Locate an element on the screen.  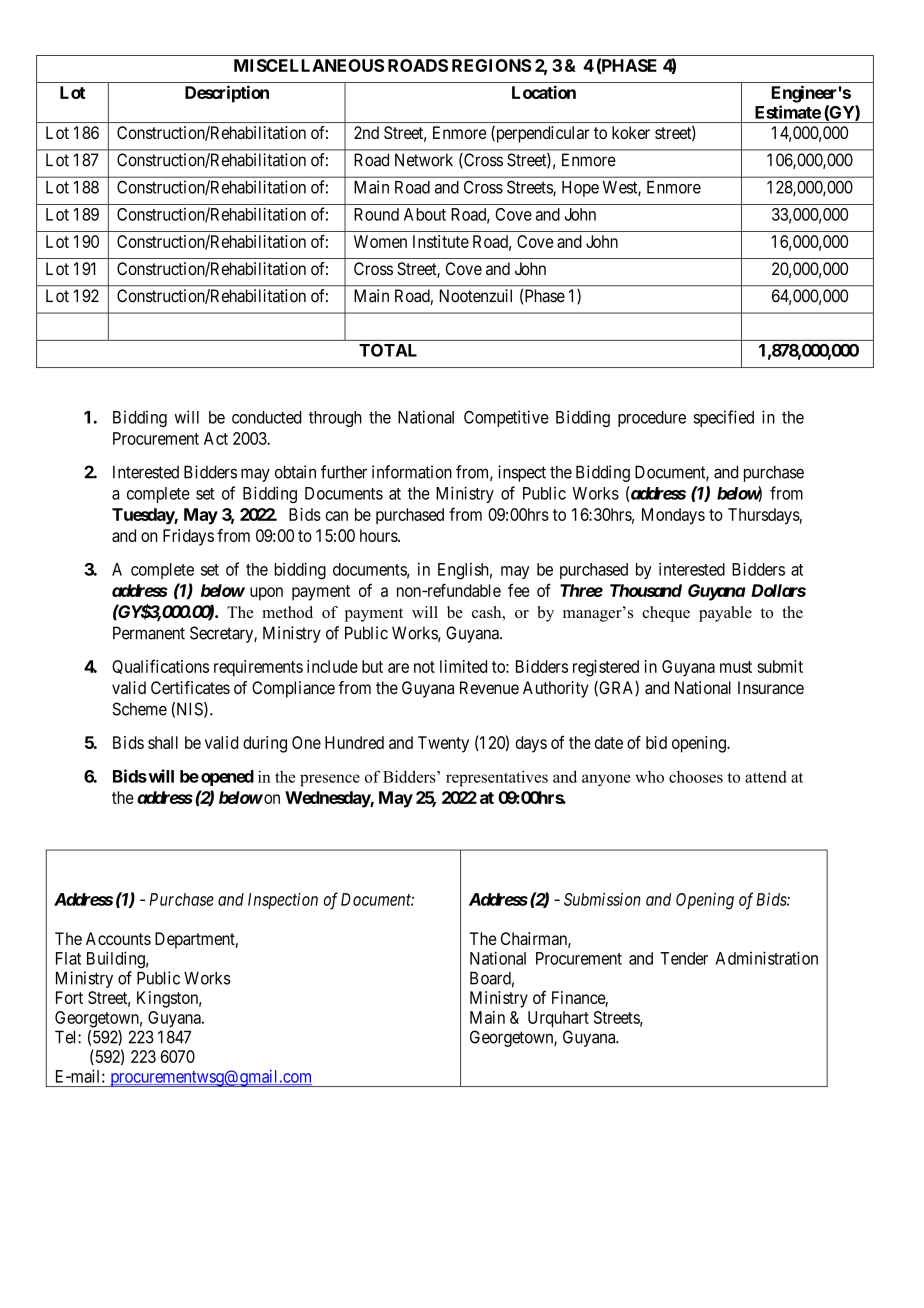
Location is located at coordinates (544, 92).
